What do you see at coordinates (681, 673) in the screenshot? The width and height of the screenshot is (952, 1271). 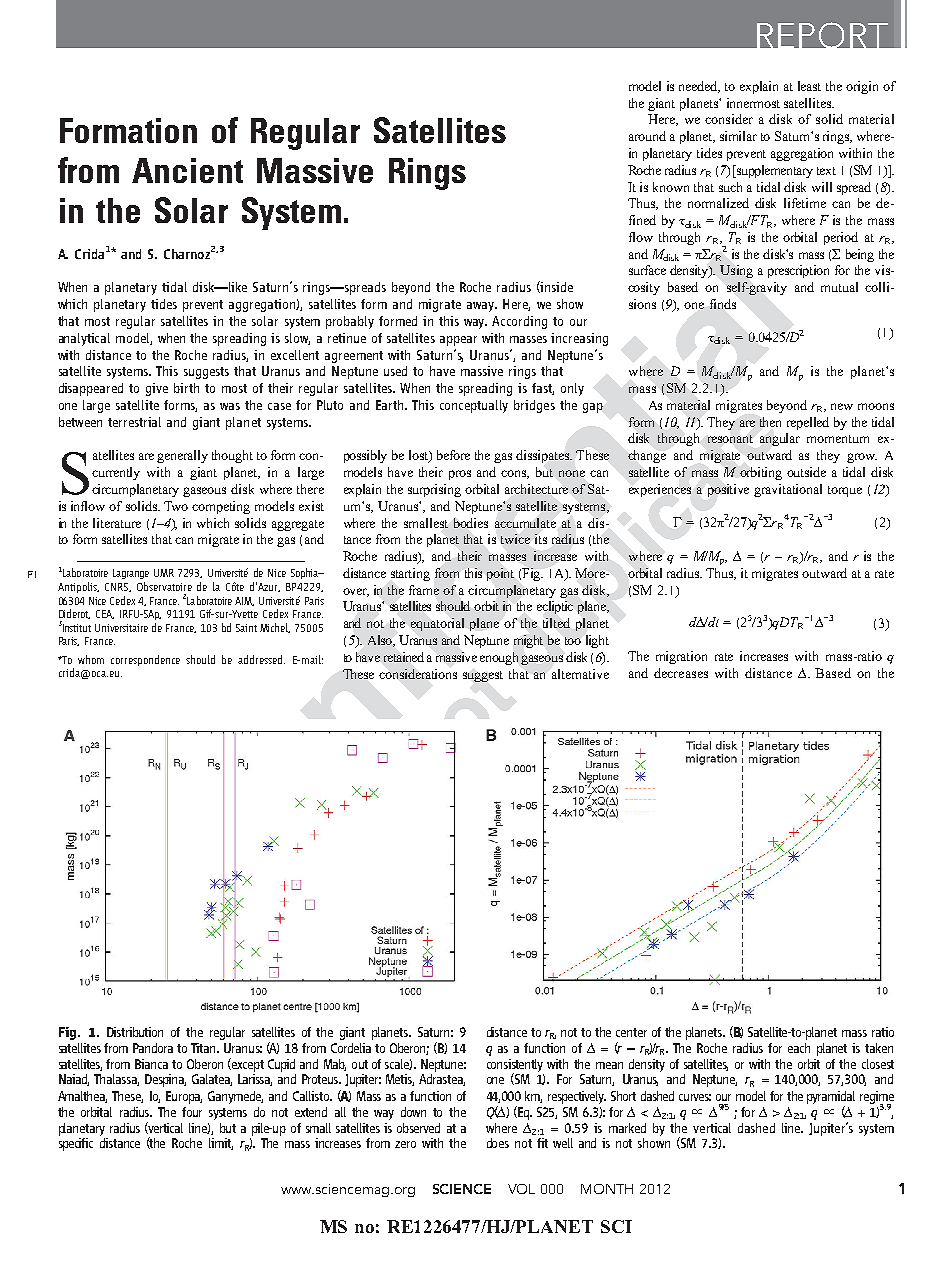 I see `decreases` at bounding box center [681, 673].
